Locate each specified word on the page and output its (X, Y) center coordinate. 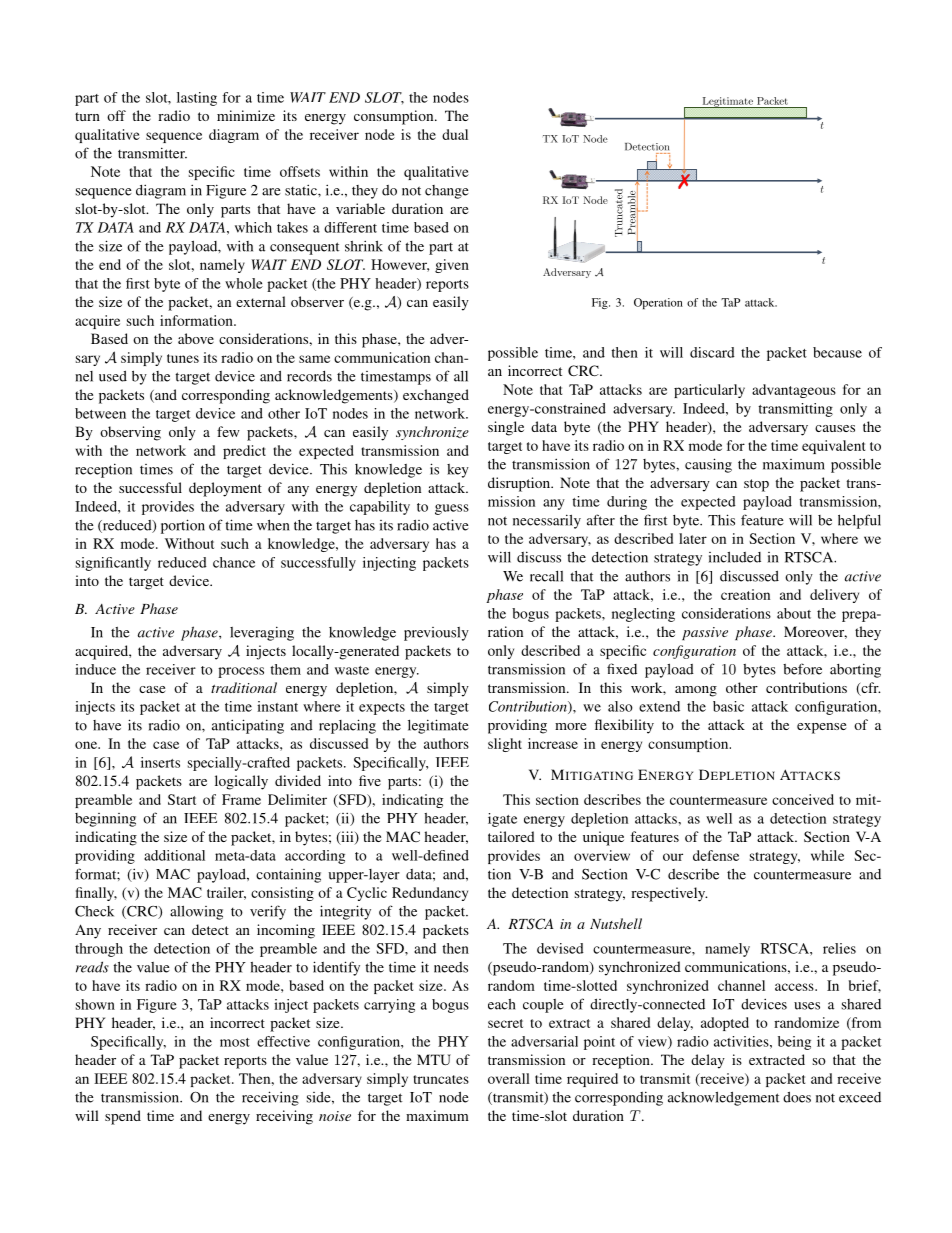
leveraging (262, 633)
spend (123, 1117)
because (837, 352)
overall (509, 1078)
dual (455, 134)
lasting (197, 99)
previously (436, 634)
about (794, 613)
